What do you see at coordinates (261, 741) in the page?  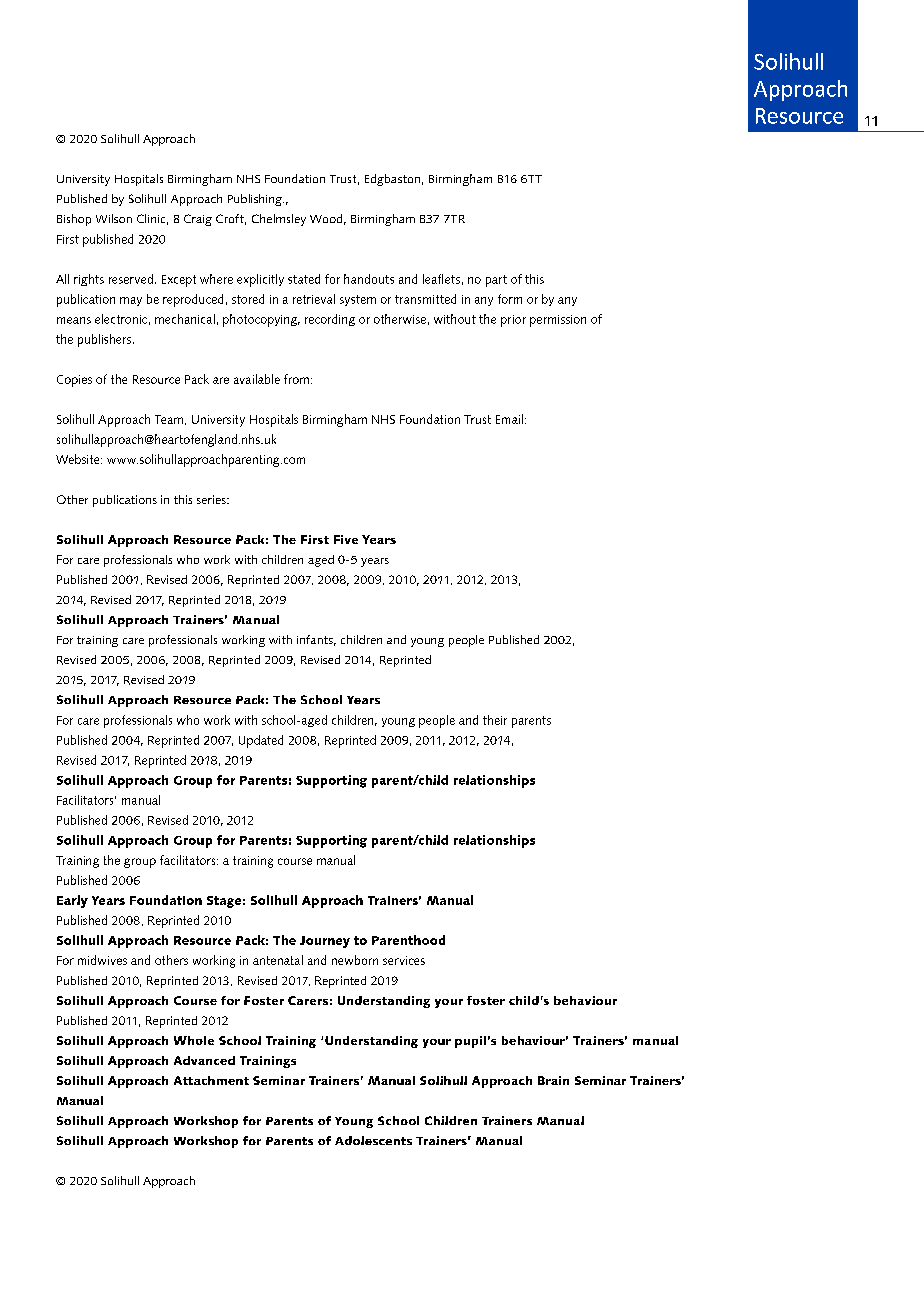 I see `Updated` at bounding box center [261, 741].
